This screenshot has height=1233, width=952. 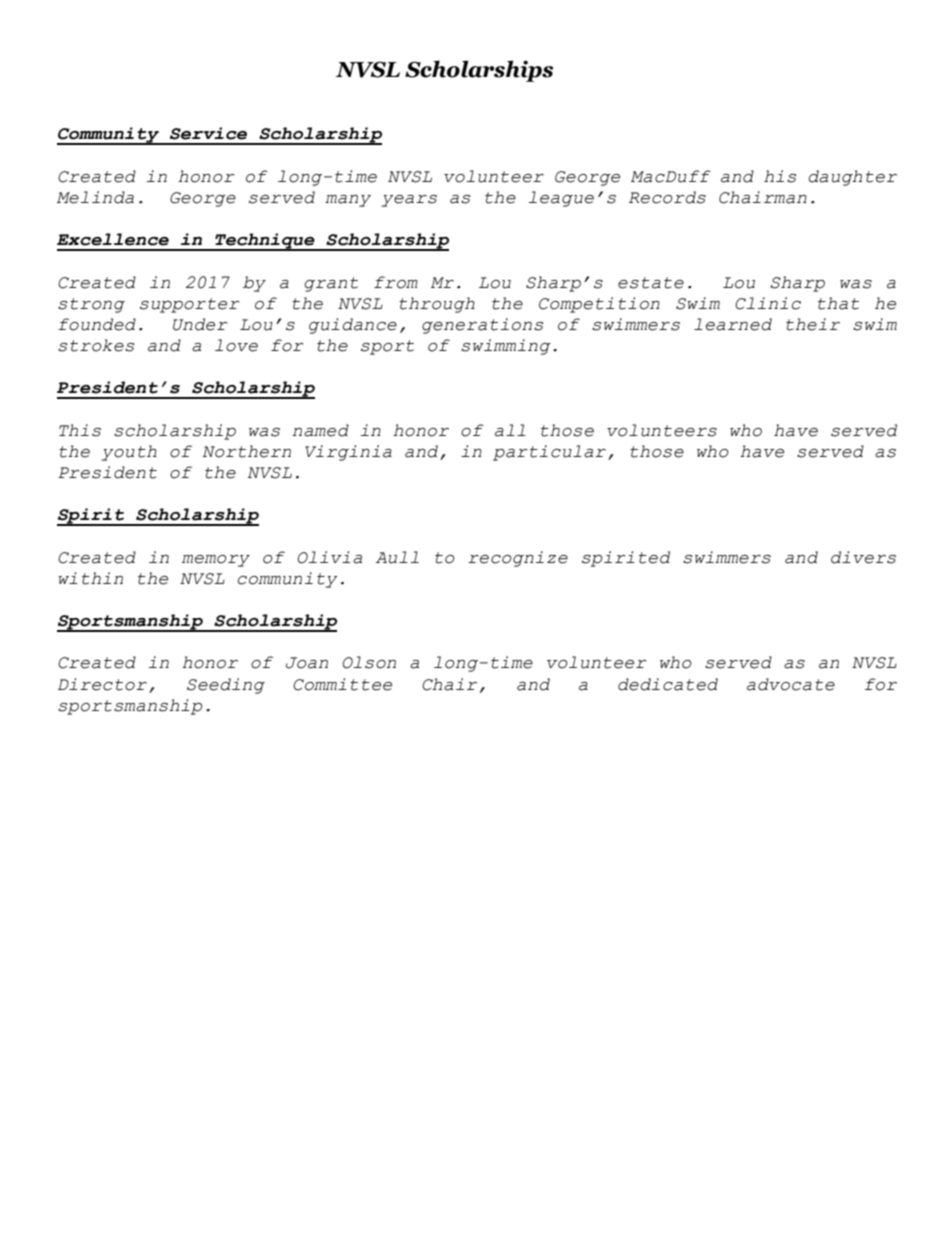 What do you see at coordinates (510, 430) in the screenshot?
I see `all` at bounding box center [510, 430].
